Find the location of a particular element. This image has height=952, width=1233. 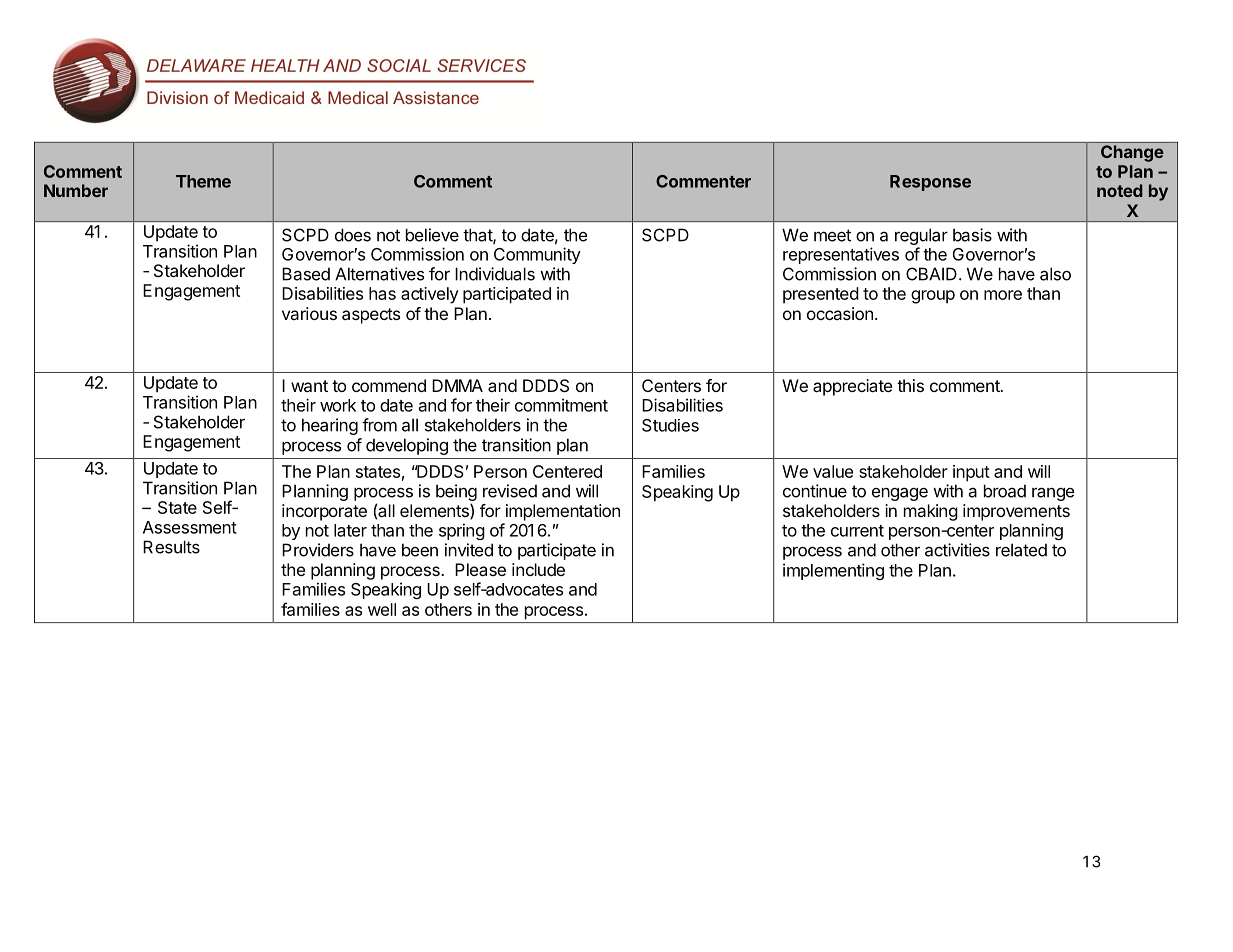

believe is located at coordinates (432, 235).
